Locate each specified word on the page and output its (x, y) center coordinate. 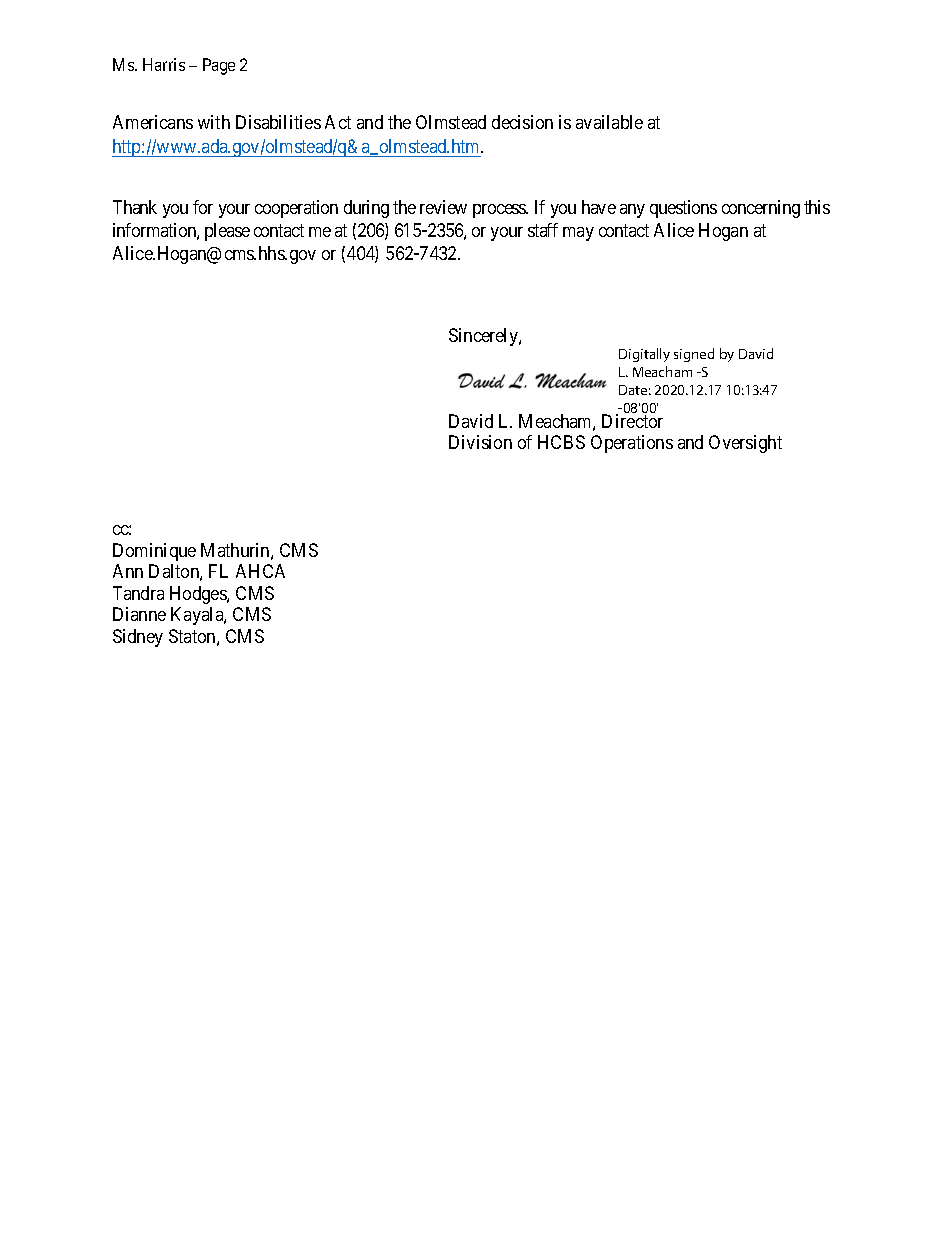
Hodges (199, 595)
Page (219, 66)
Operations (632, 444)
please (227, 232)
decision (522, 122)
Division (480, 442)
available (609, 122)
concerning (761, 209)
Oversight (745, 444)
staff (543, 230)
